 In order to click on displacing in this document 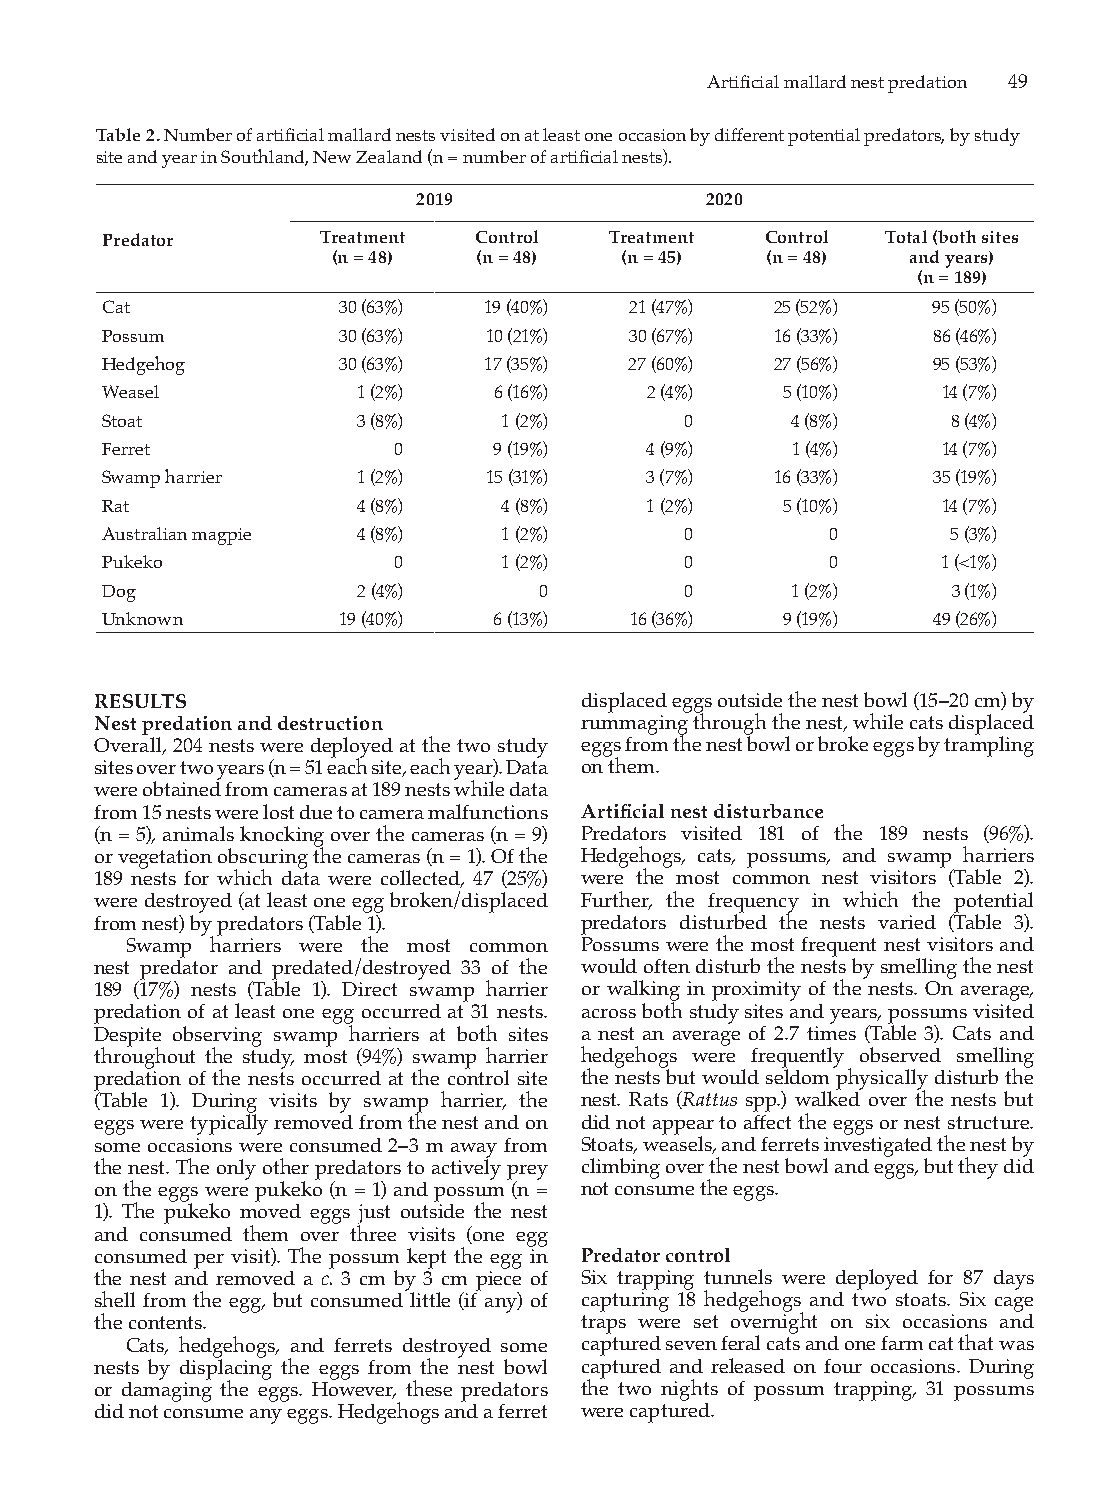, I will do `click(226, 1369)`.
